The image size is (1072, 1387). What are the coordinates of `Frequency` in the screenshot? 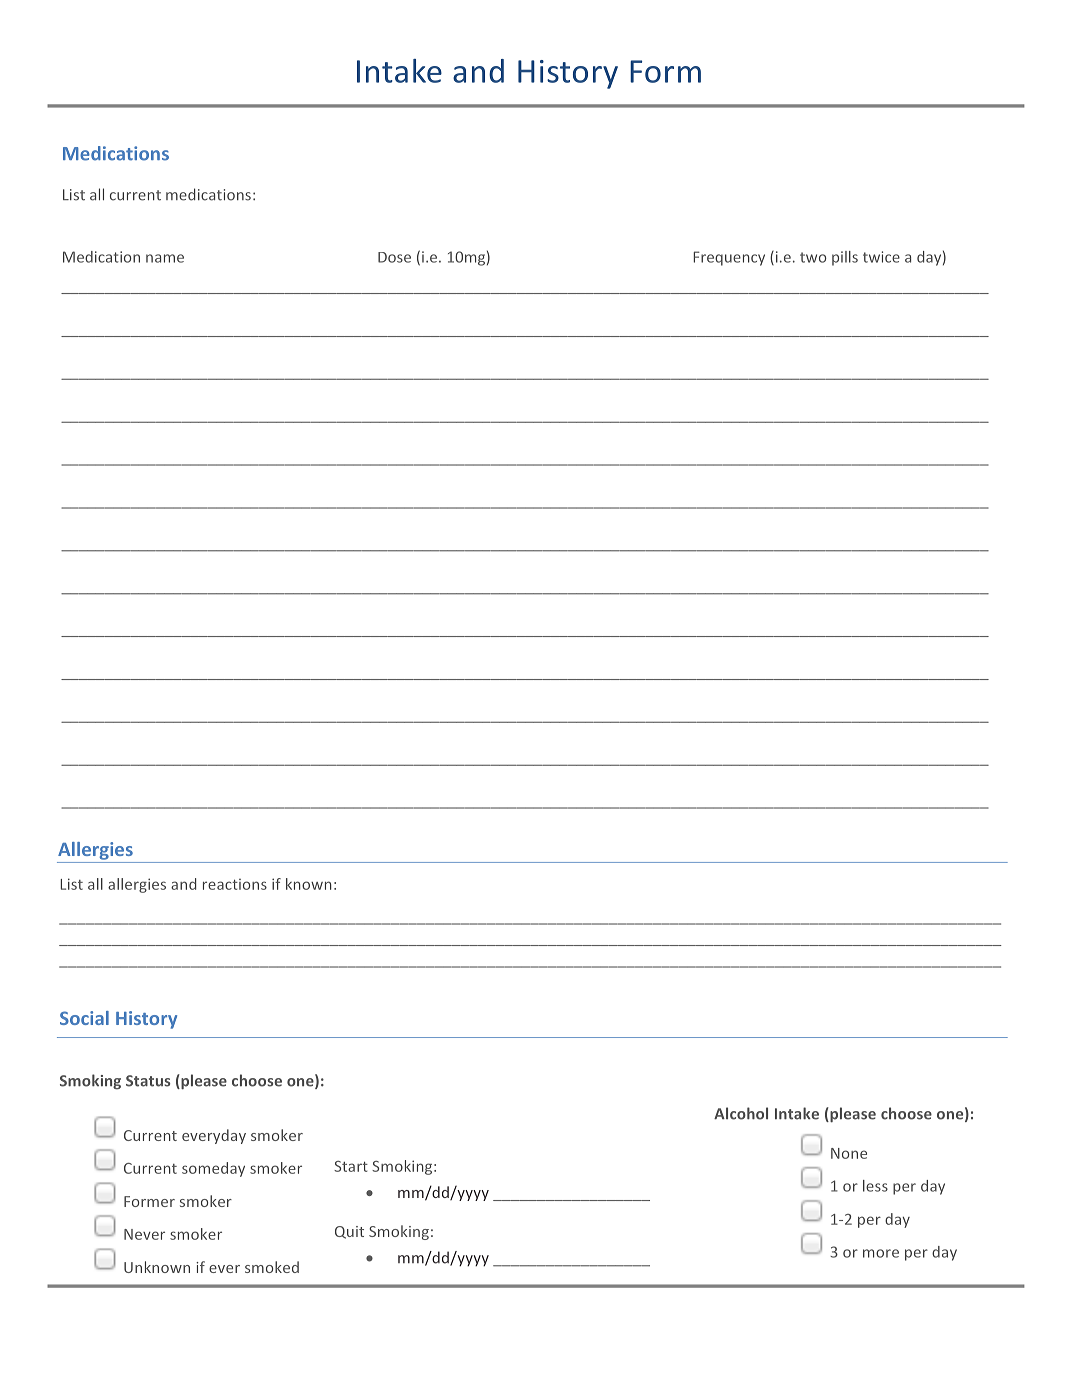 It's located at (729, 258).
